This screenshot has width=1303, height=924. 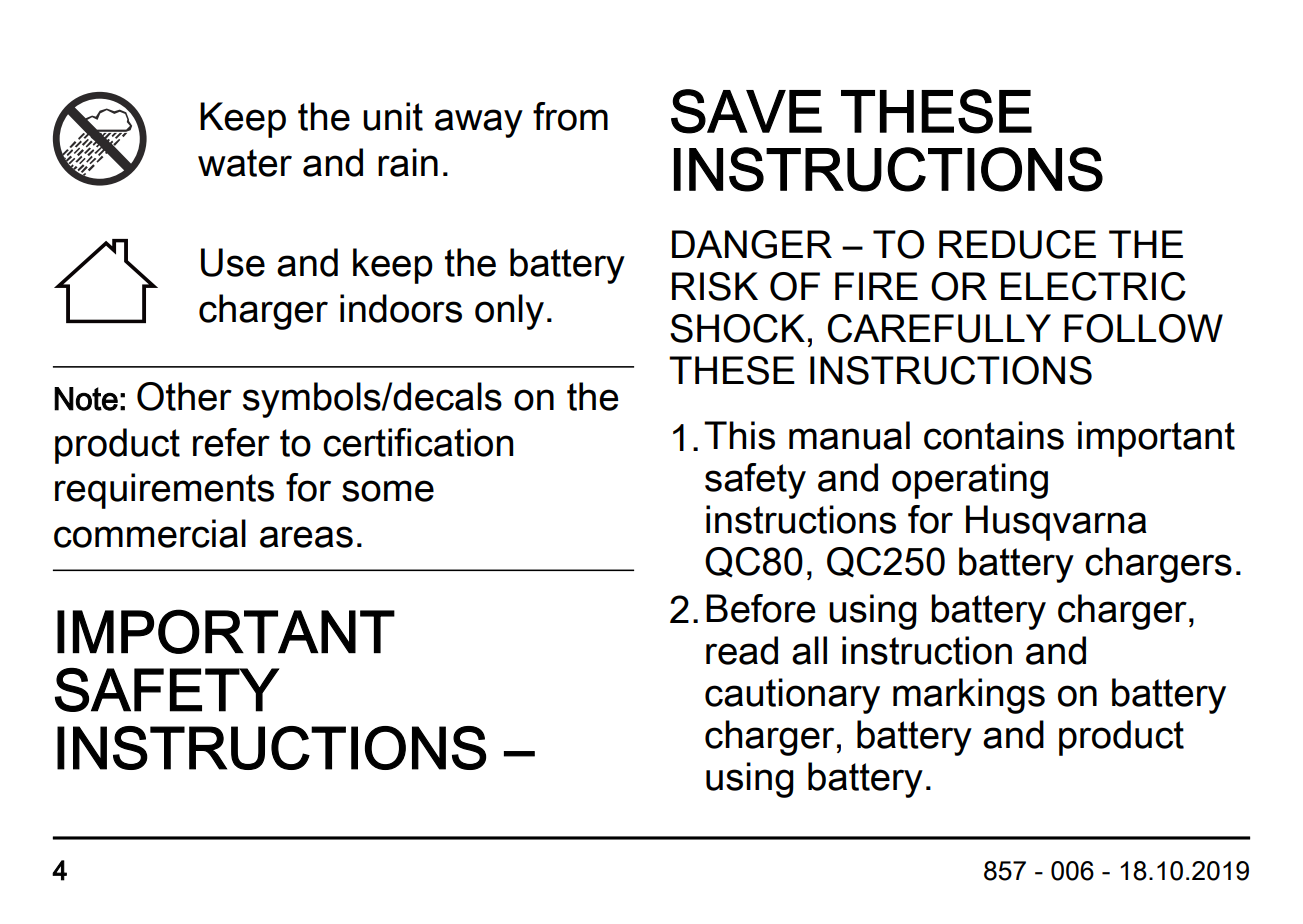 I want to click on REDUCE, so click(x=1017, y=244).
